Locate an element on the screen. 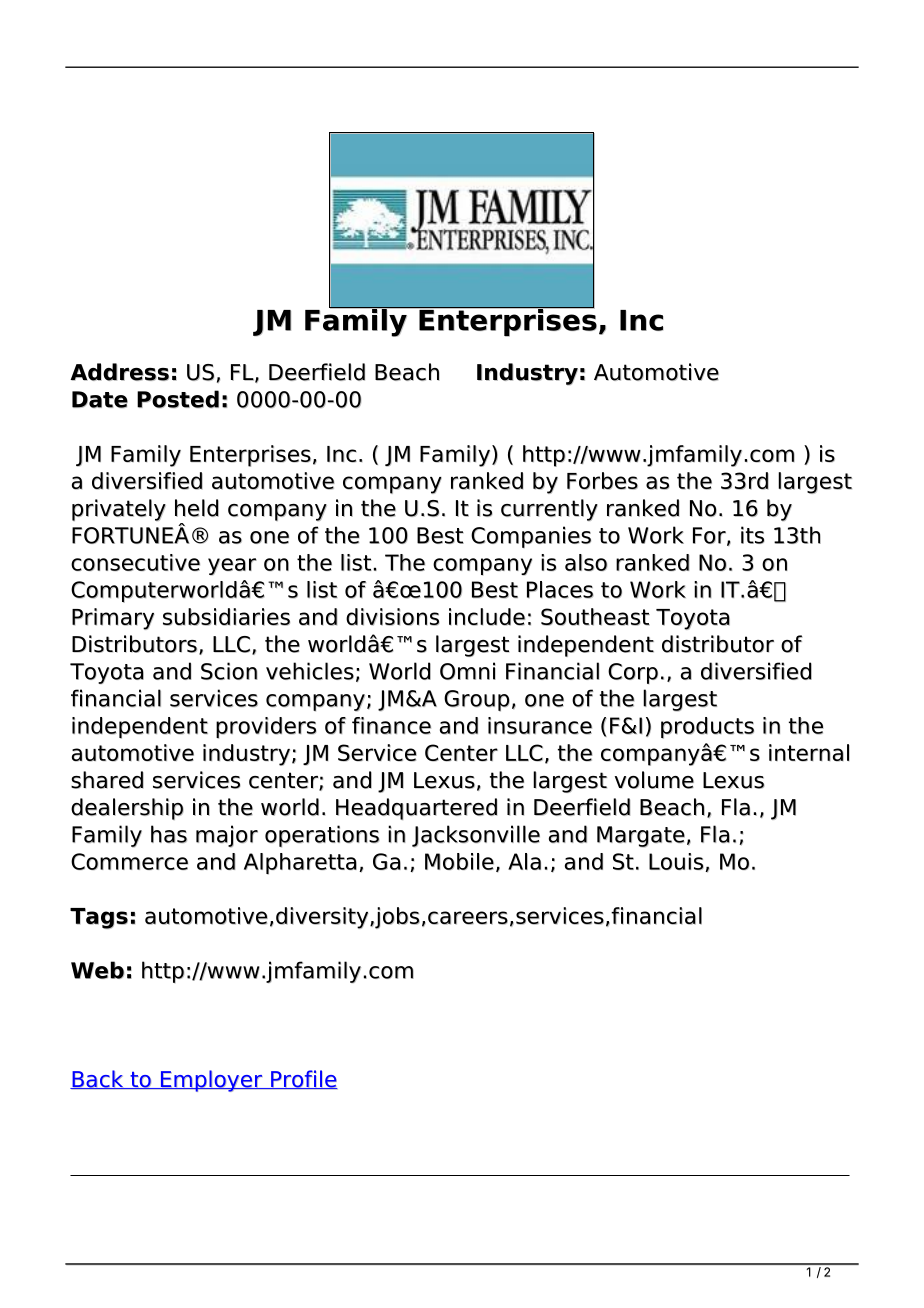  Scion is located at coordinates (229, 671).
